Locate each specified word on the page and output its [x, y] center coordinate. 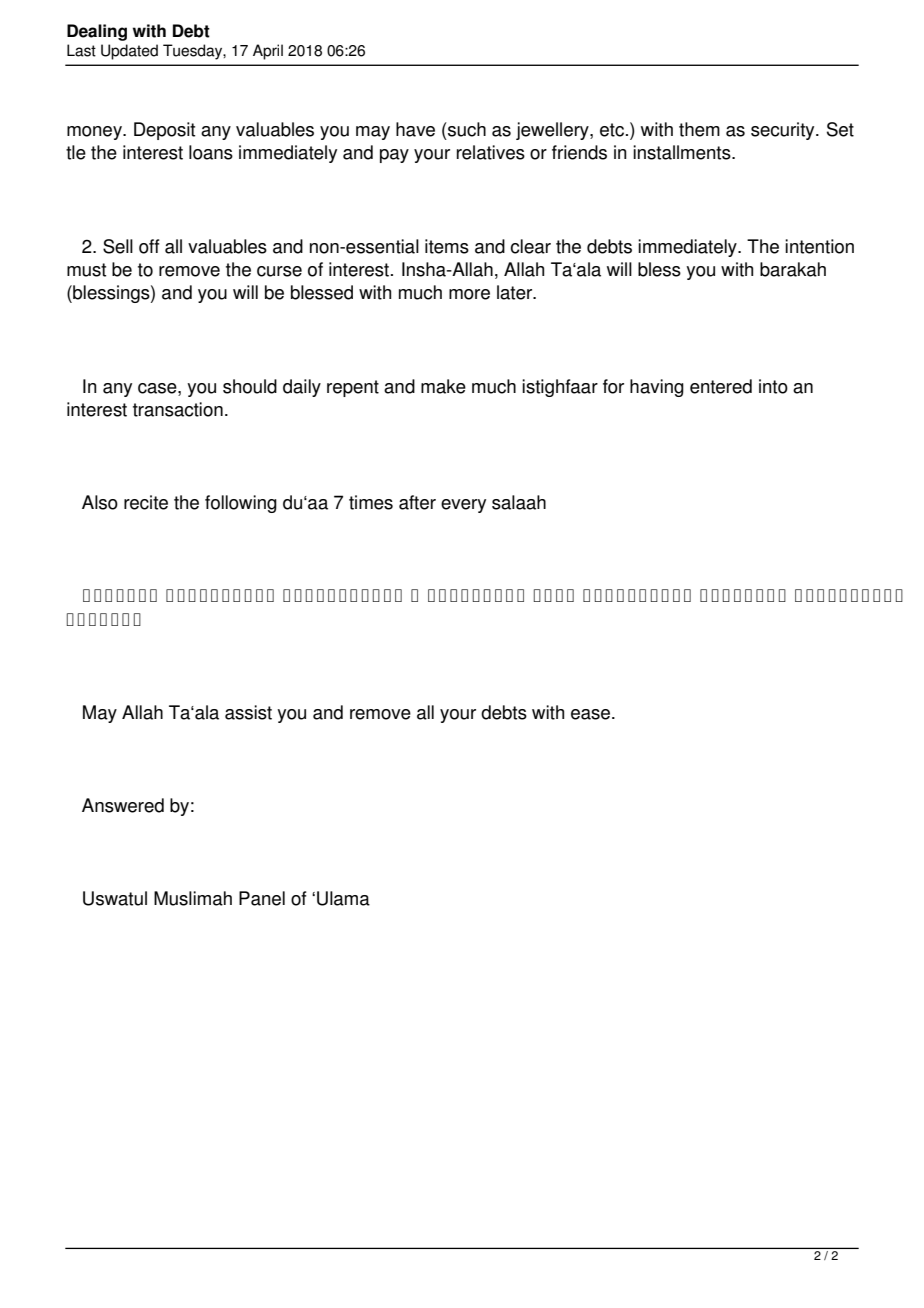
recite [146, 502]
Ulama [343, 898]
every [463, 506]
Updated [129, 52]
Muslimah [193, 898]
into [773, 386]
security [784, 131]
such [466, 129]
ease [592, 714]
